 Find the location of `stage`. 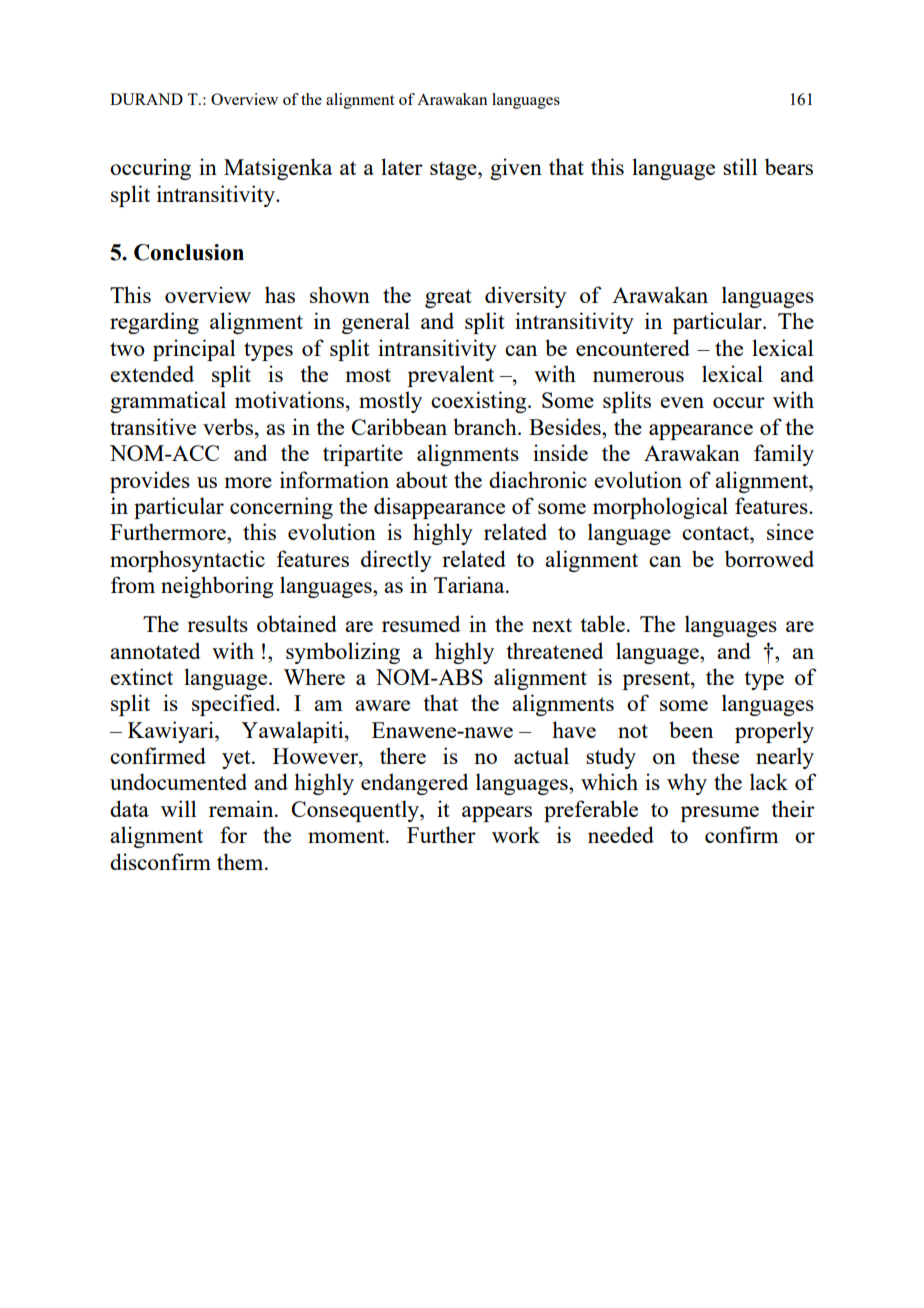

stage is located at coordinates (454, 170).
